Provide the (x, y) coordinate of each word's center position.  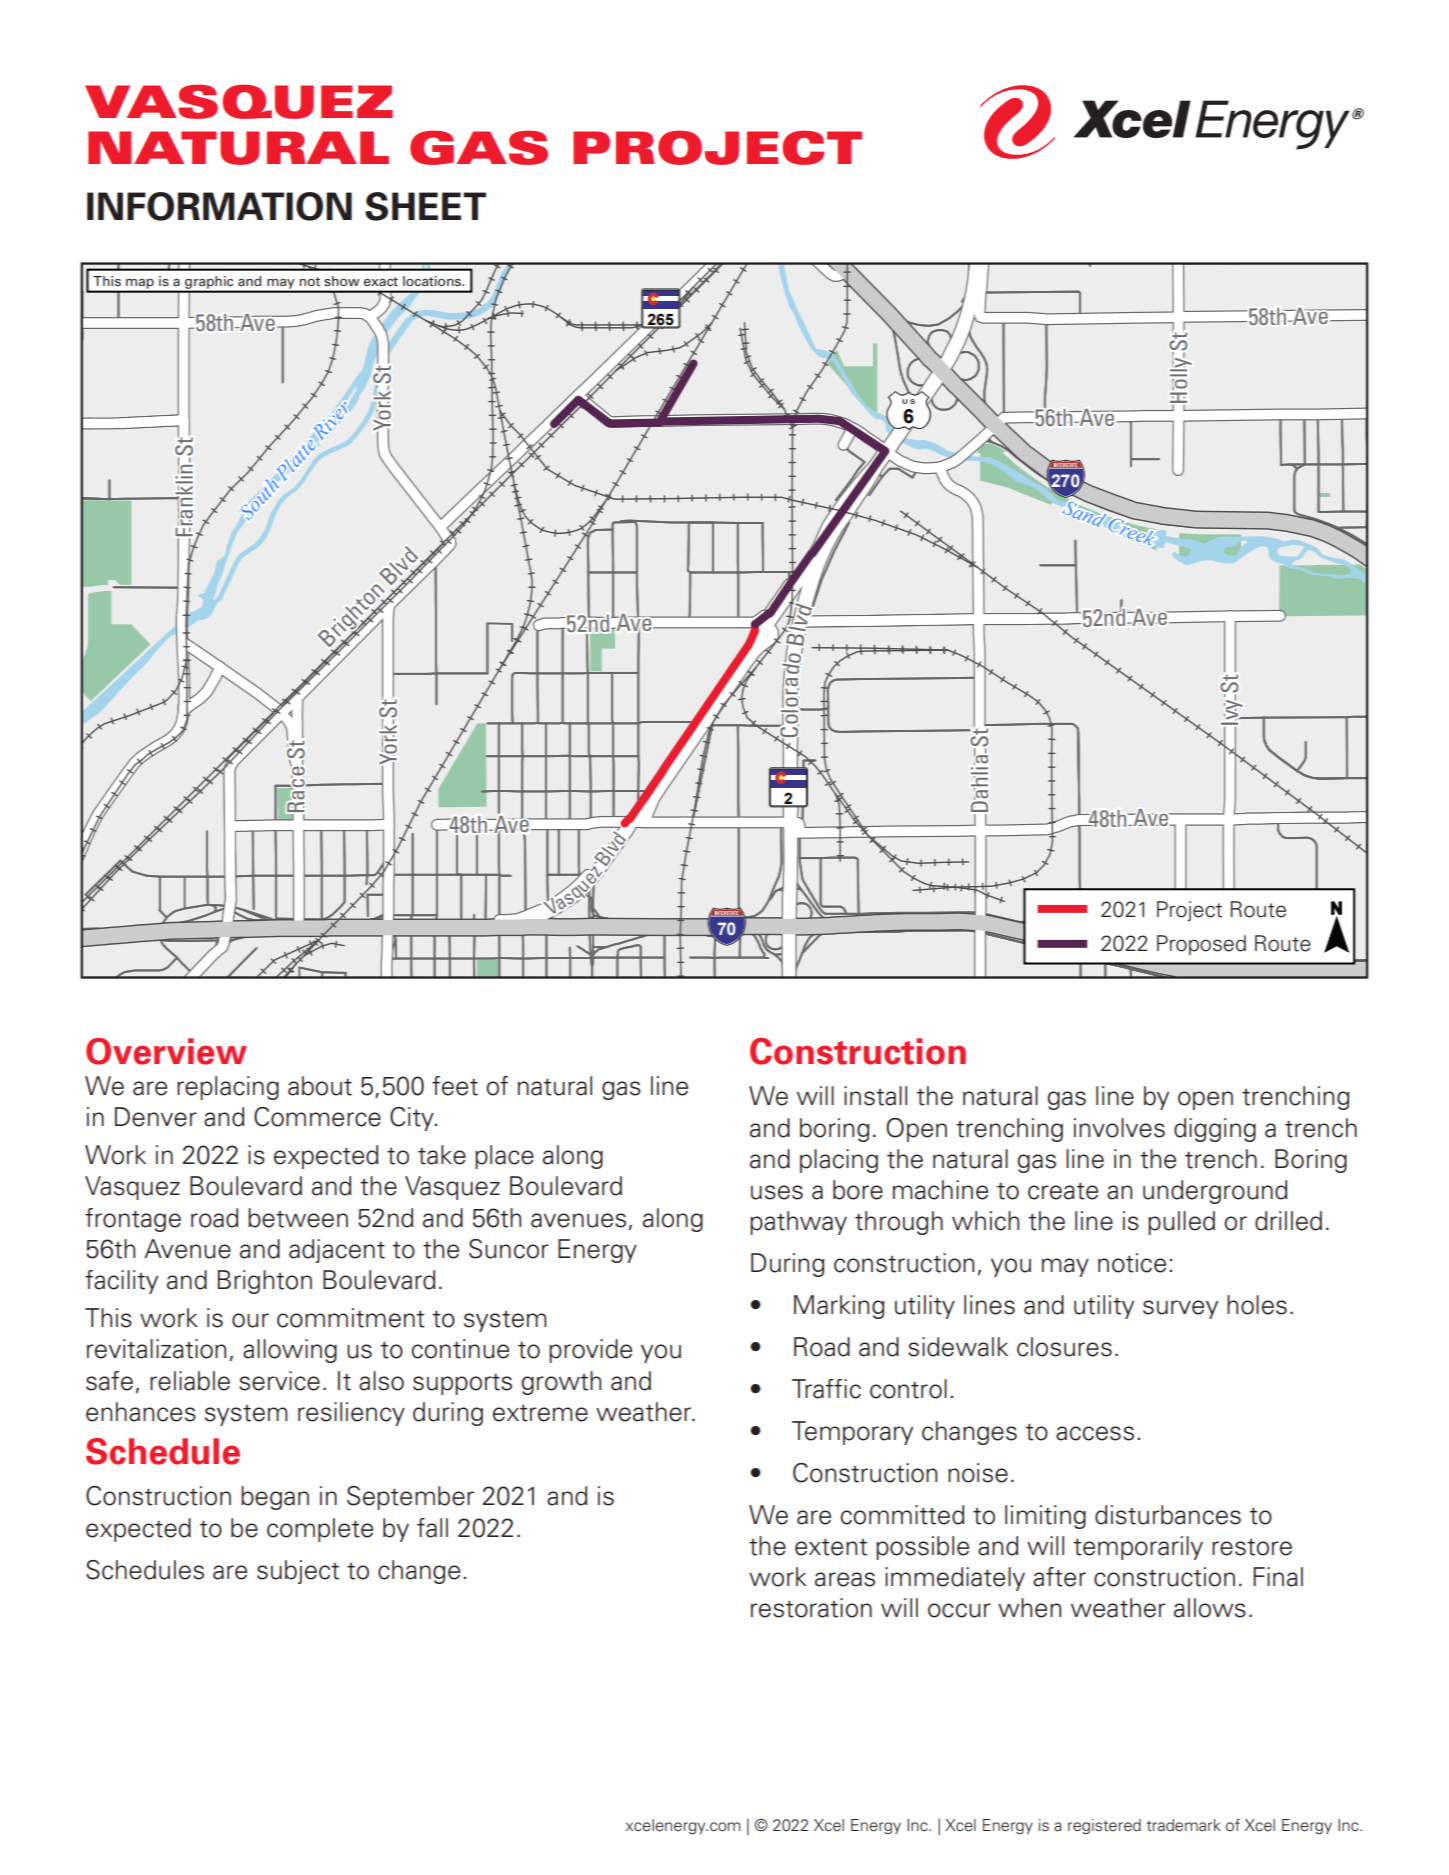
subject (298, 1572)
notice (1132, 1263)
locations (433, 281)
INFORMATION (219, 206)
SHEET (425, 206)
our (250, 1320)
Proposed (1201, 945)
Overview (166, 1051)
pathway (798, 1223)
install (875, 1096)
